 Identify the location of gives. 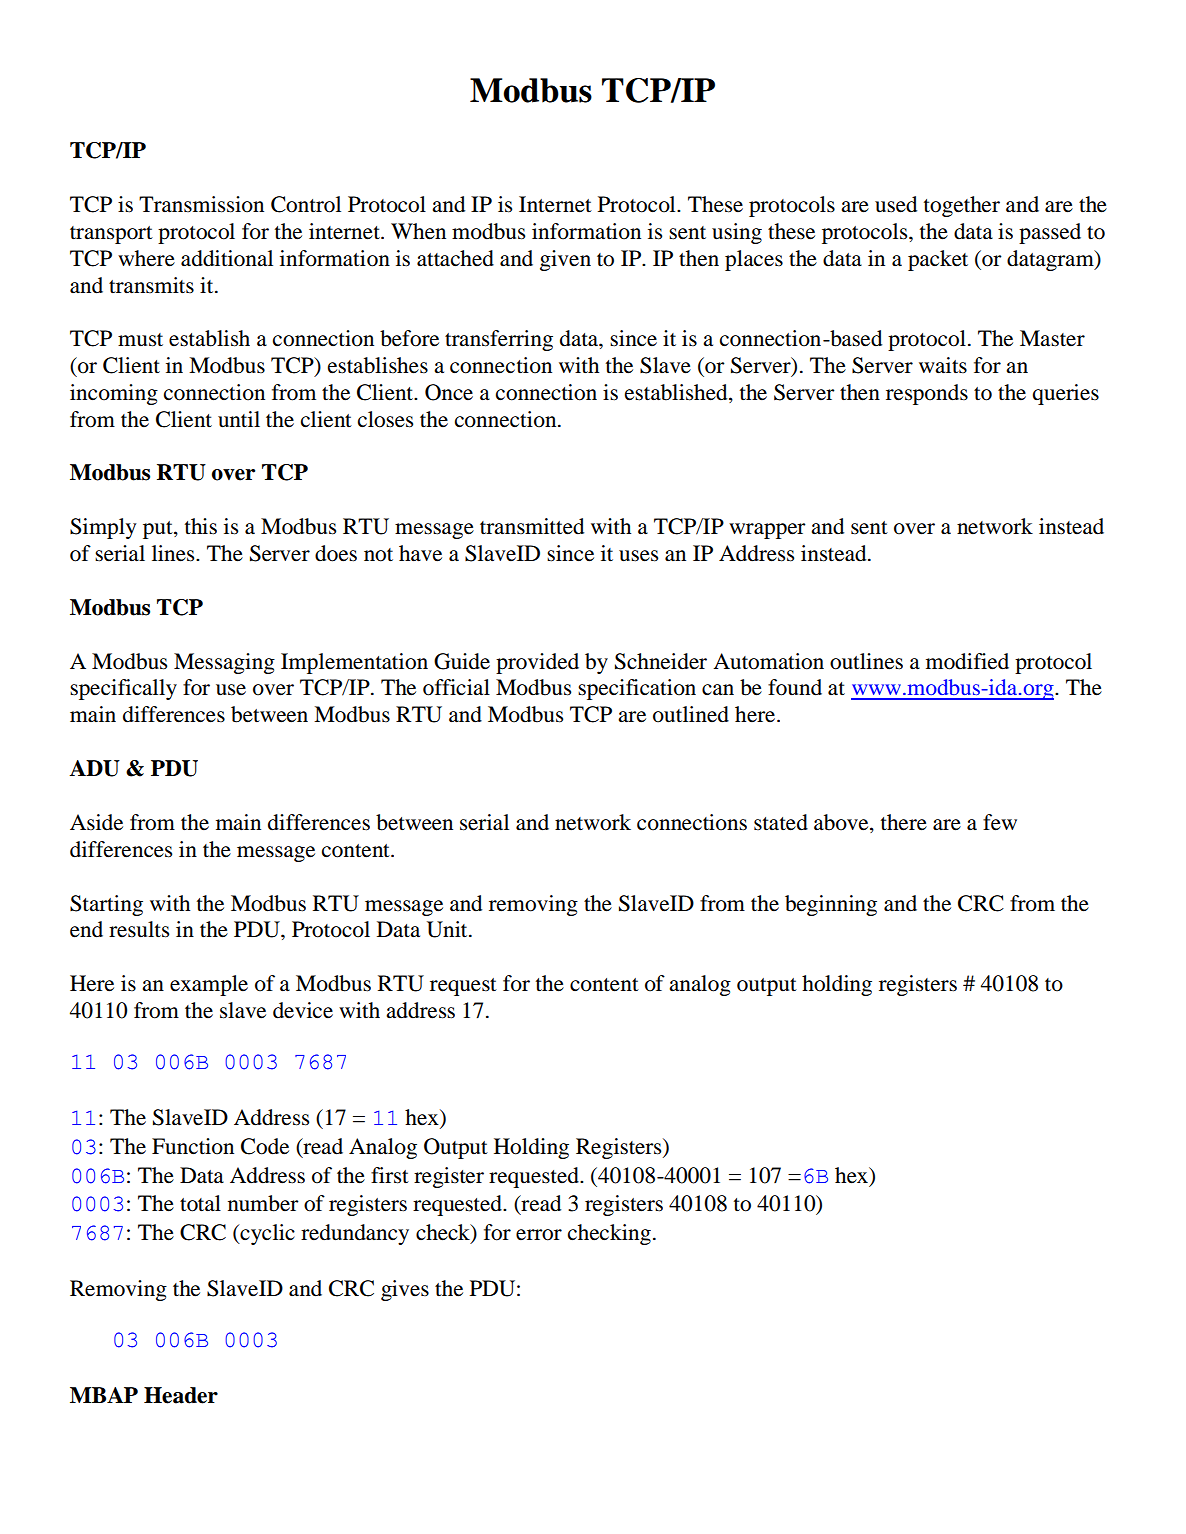
(405, 1290).
